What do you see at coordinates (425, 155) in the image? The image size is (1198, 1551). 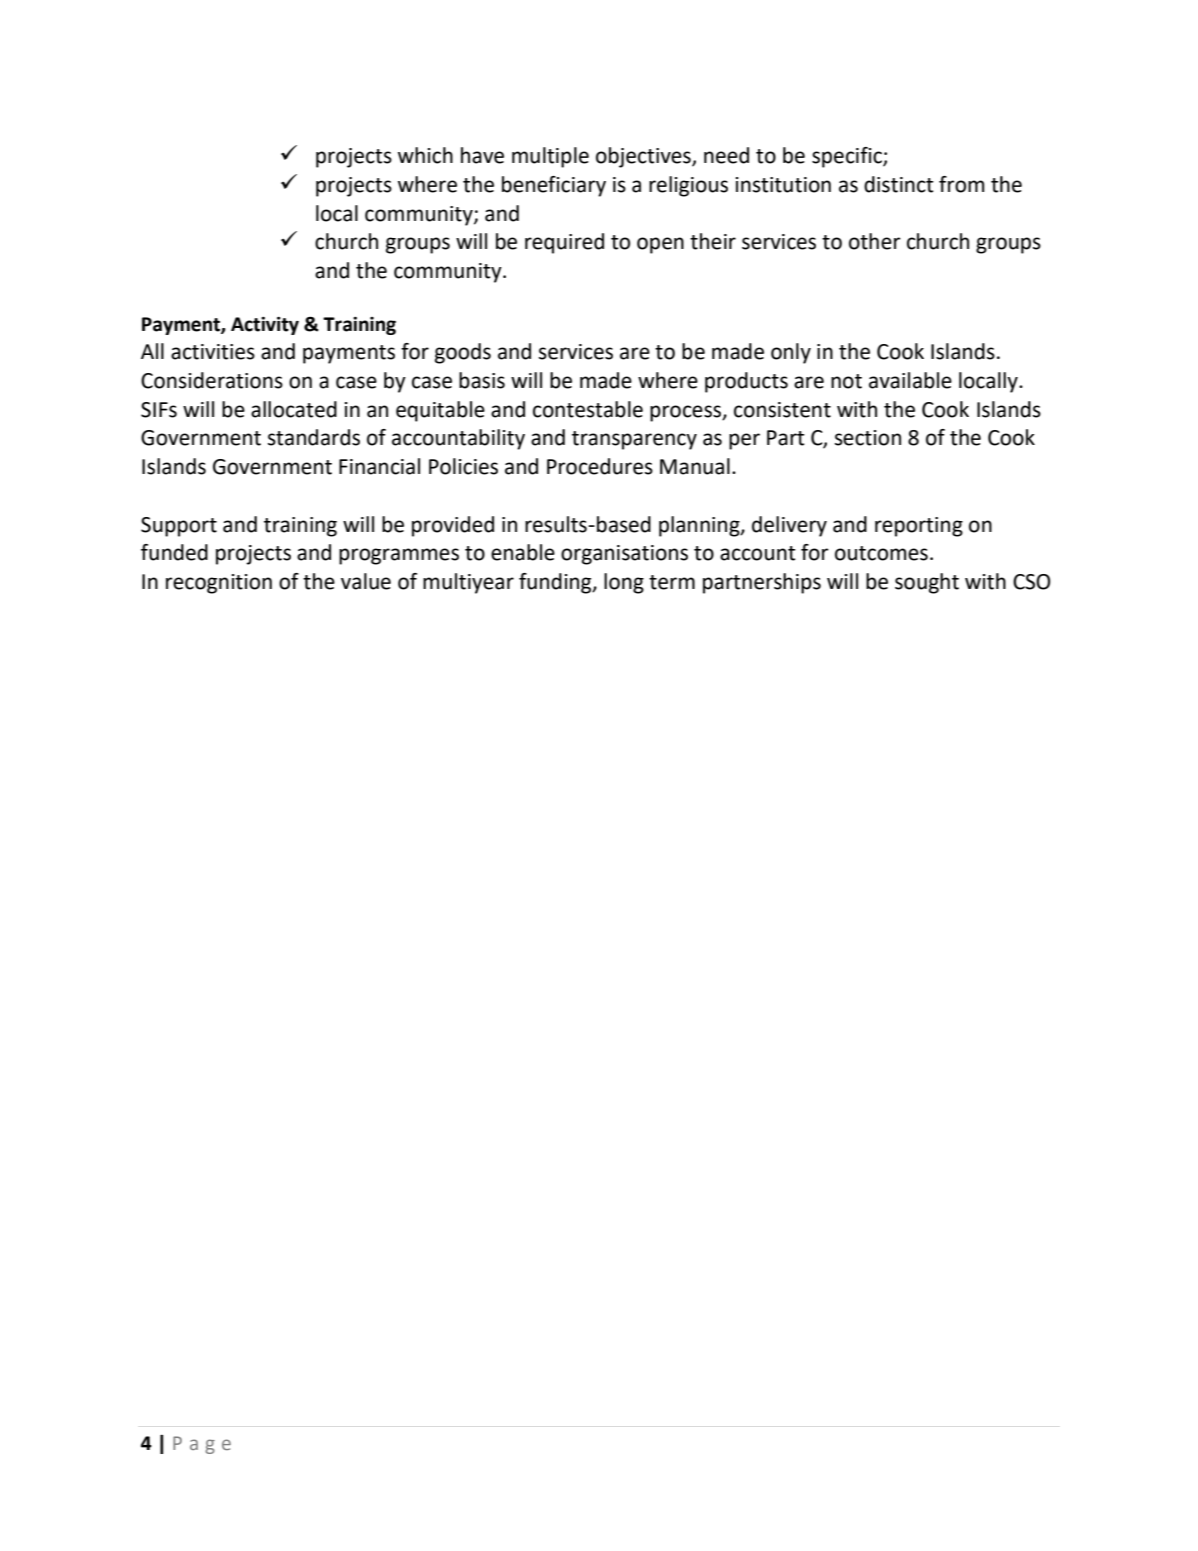 I see `which` at bounding box center [425, 155].
